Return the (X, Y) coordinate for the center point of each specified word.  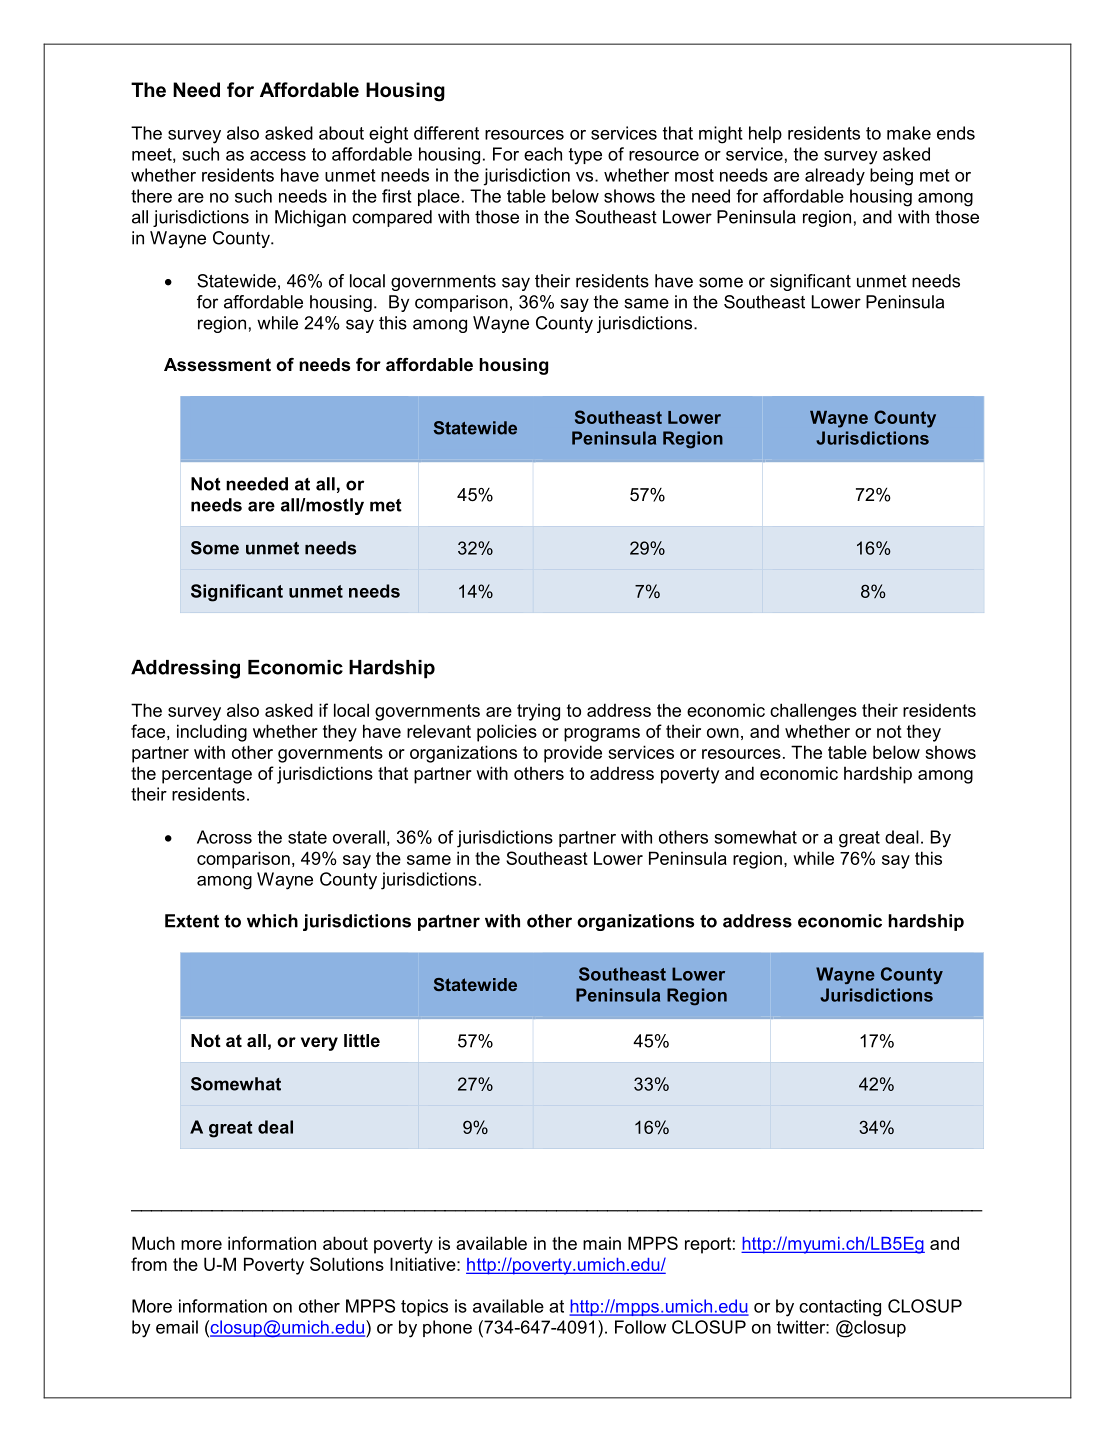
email (177, 1327)
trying (538, 712)
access (278, 156)
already (835, 177)
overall (359, 837)
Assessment (217, 365)
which (272, 921)
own (723, 733)
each (543, 154)
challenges (813, 712)
